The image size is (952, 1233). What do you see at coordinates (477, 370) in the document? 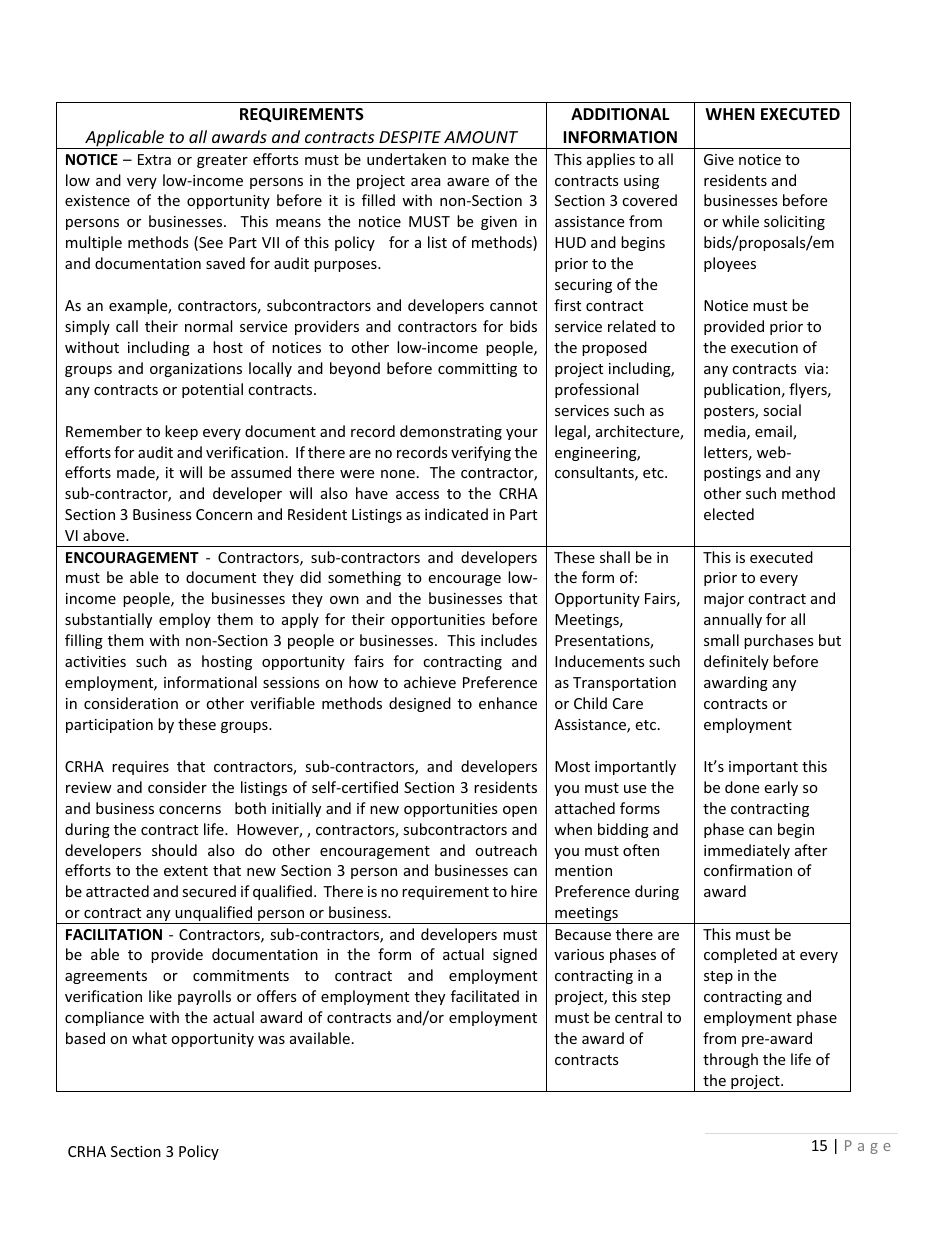
I see `committing` at bounding box center [477, 370].
